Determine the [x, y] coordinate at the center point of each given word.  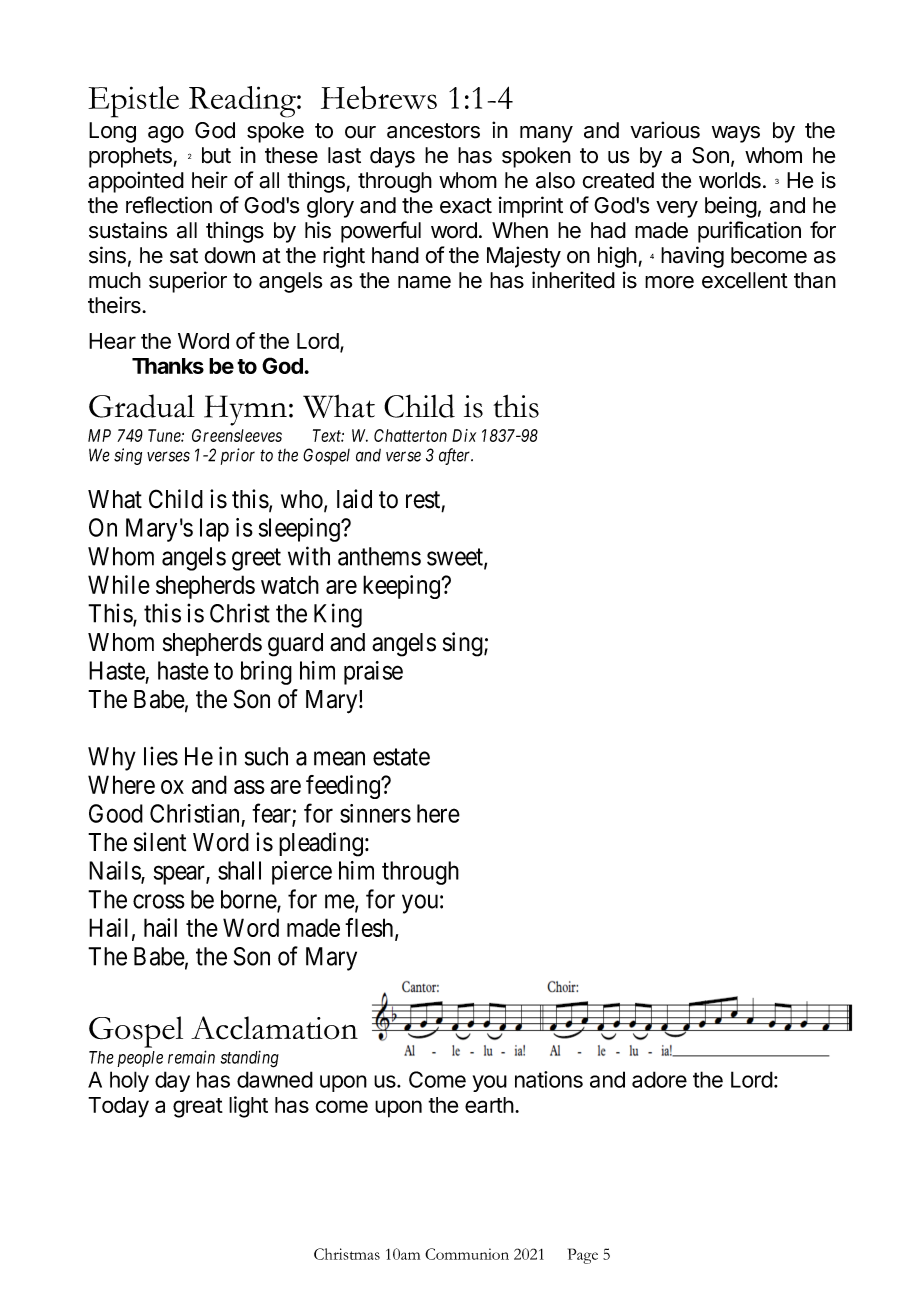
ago [166, 134]
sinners [375, 813]
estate [401, 757]
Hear [112, 341]
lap [214, 530]
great [198, 1108]
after [456, 456]
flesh [370, 928]
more [669, 282]
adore [659, 1079]
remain [191, 1057]
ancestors [433, 131]
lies [161, 756]
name [424, 282]
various [665, 130]
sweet [456, 558]
